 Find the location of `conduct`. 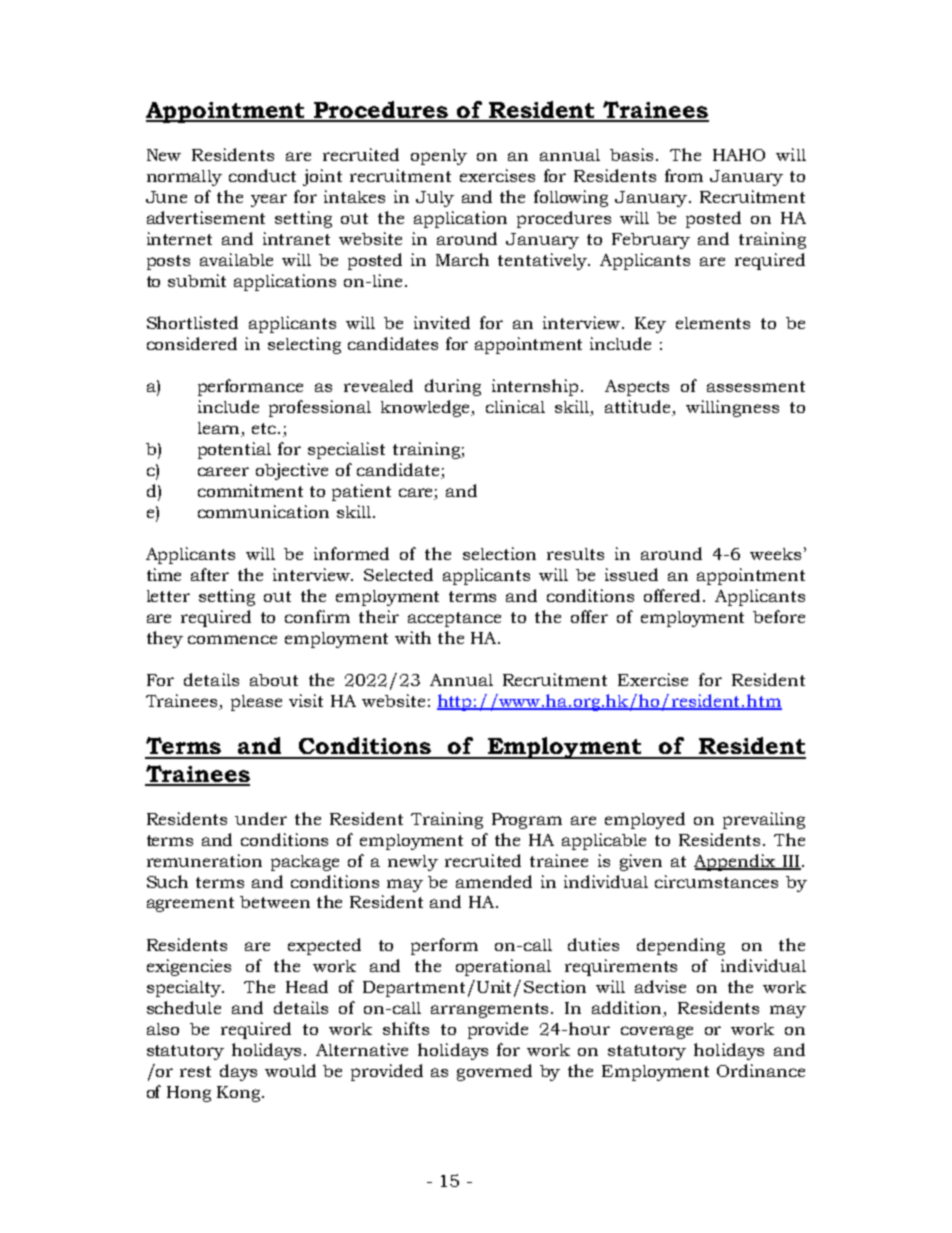

conduct is located at coordinates (262, 175).
